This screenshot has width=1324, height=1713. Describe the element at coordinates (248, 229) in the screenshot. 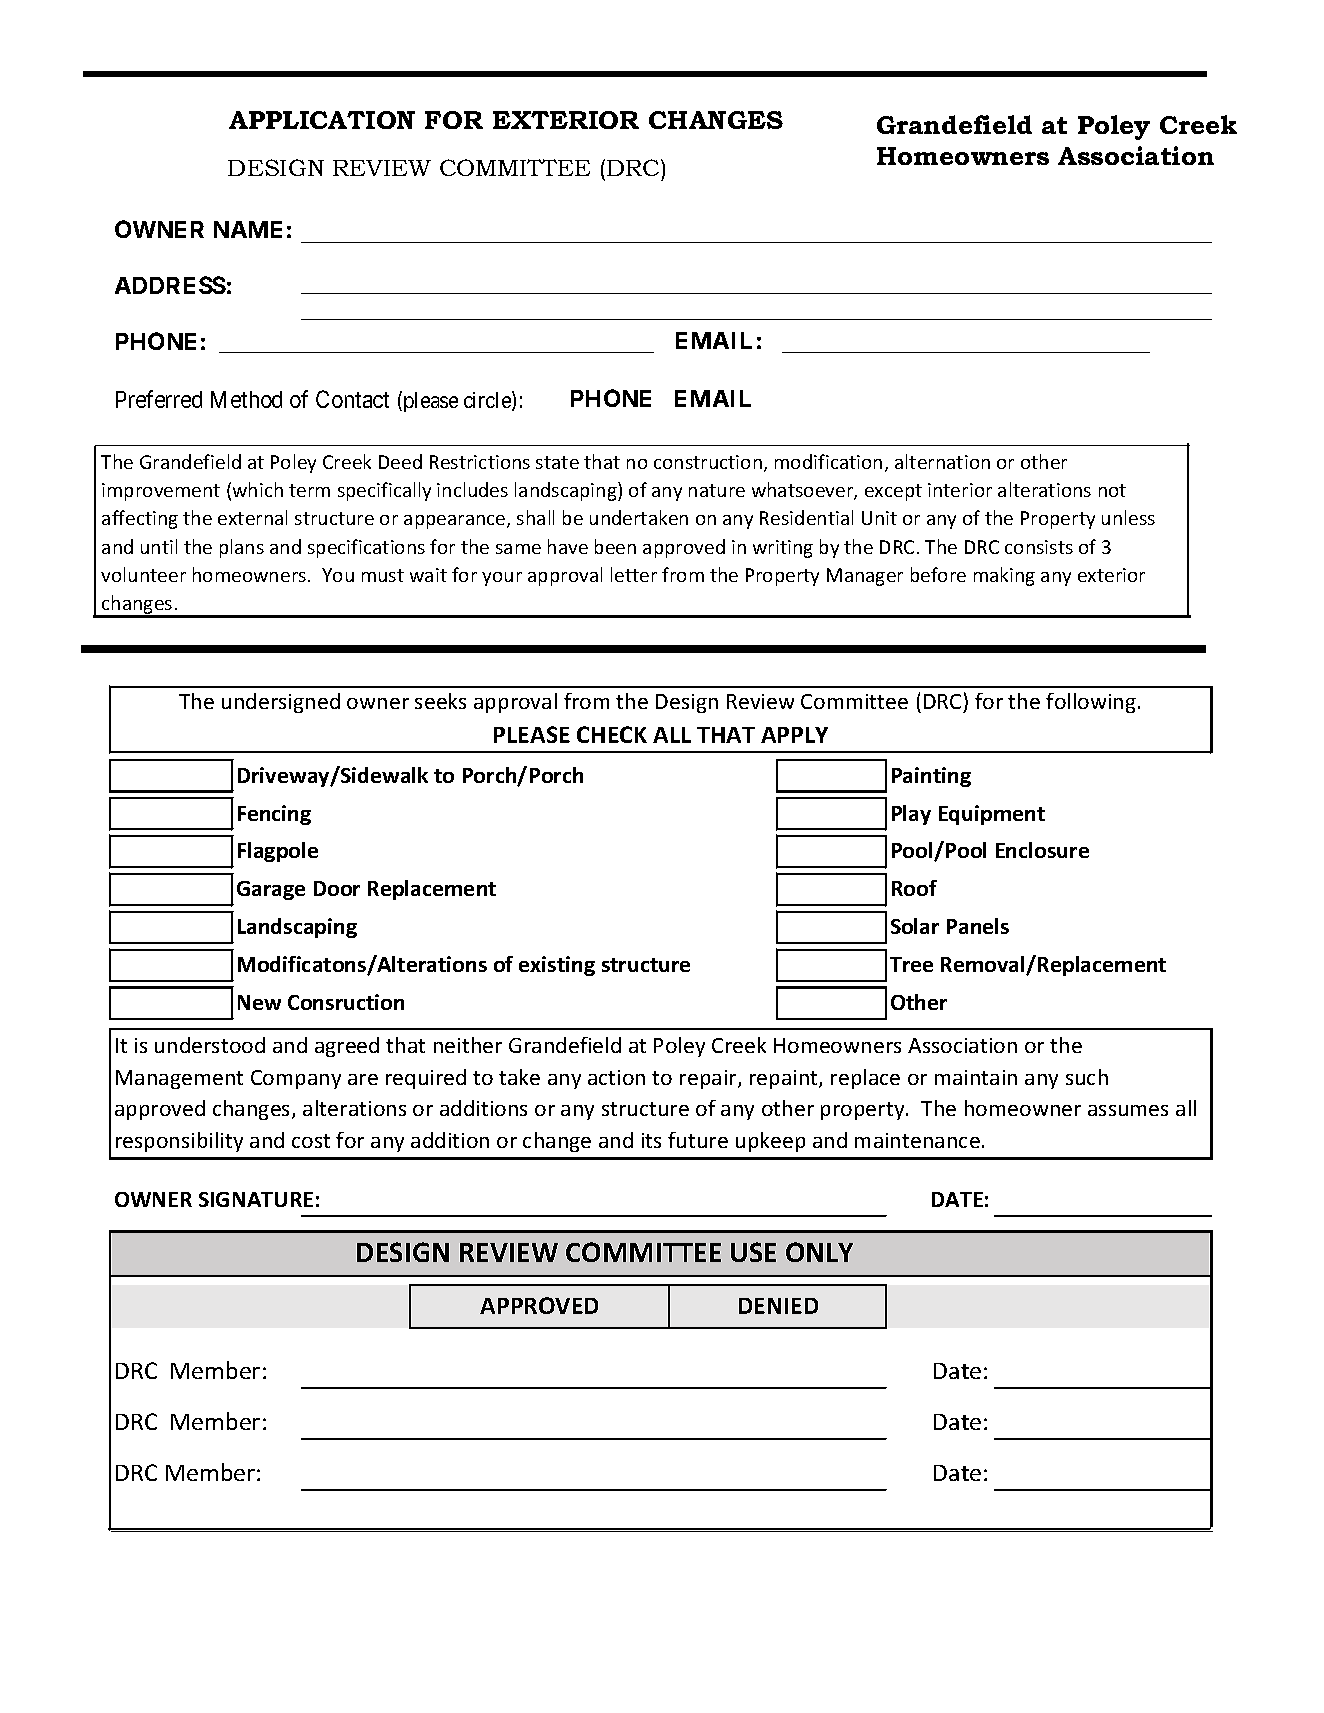

I see `NAME` at that location.
